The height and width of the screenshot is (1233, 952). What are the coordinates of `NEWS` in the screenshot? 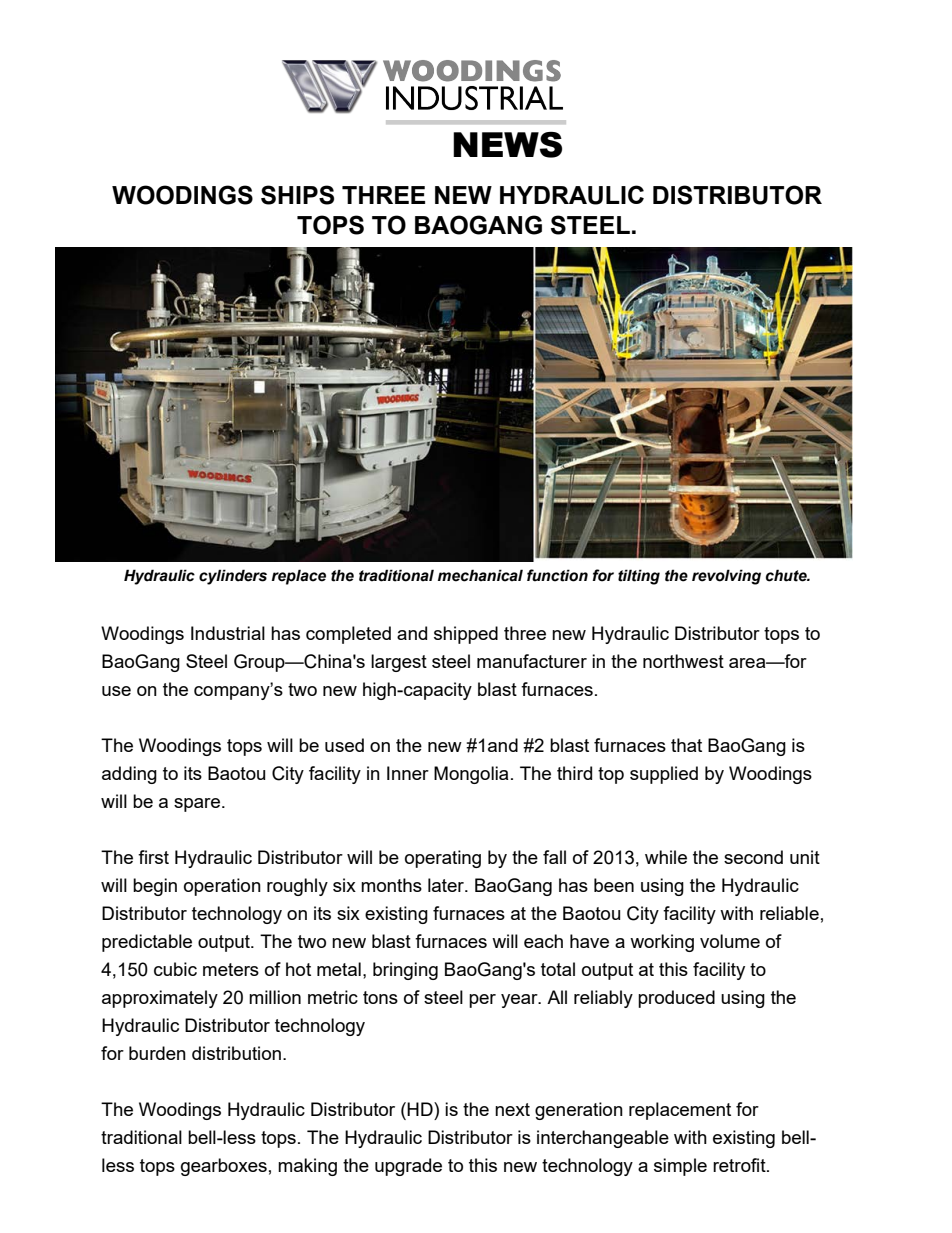 It's located at (507, 145).
